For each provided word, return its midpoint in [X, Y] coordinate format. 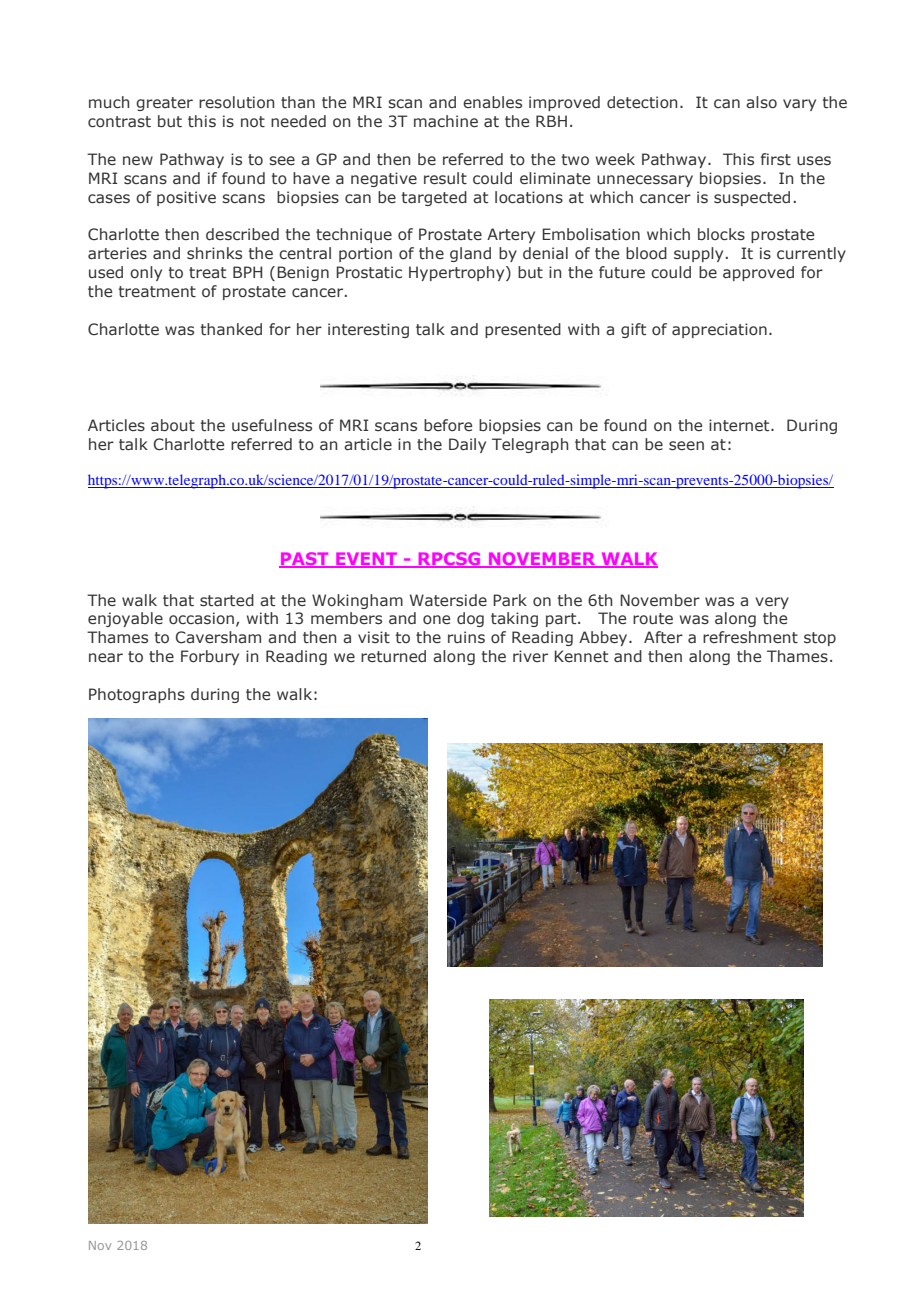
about [173, 425]
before [448, 425]
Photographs [137, 695]
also [761, 102]
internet [740, 425]
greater [164, 104]
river [530, 656]
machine [446, 121]
